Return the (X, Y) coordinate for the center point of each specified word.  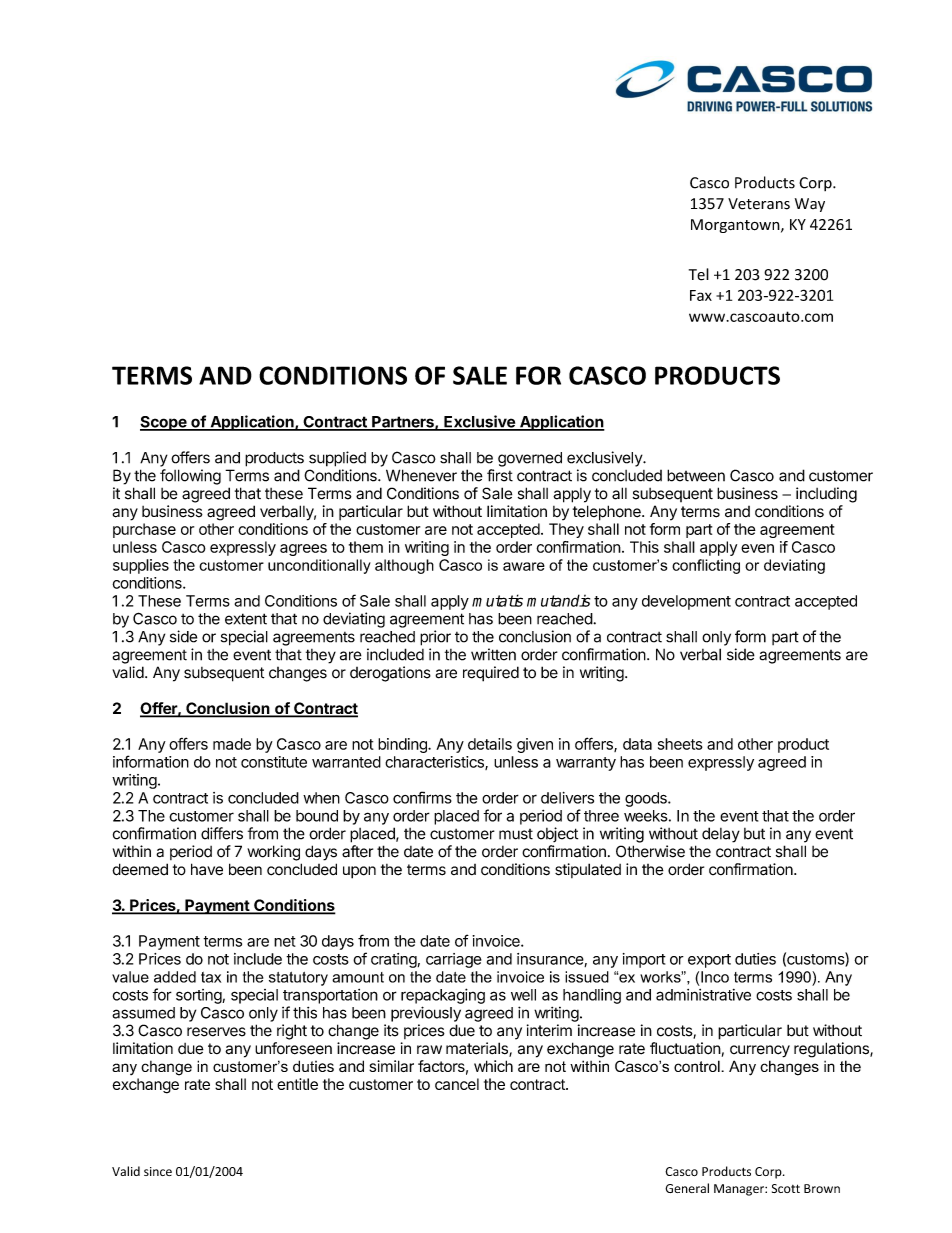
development (686, 602)
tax (211, 977)
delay (721, 835)
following (190, 477)
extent (246, 619)
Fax (701, 295)
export (709, 961)
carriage (454, 960)
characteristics (435, 763)
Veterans (759, 204)
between (696, 475)
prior (435, 638)
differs (222, 833)
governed (530, 459)
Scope (164, 423)
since (158, 1171)
